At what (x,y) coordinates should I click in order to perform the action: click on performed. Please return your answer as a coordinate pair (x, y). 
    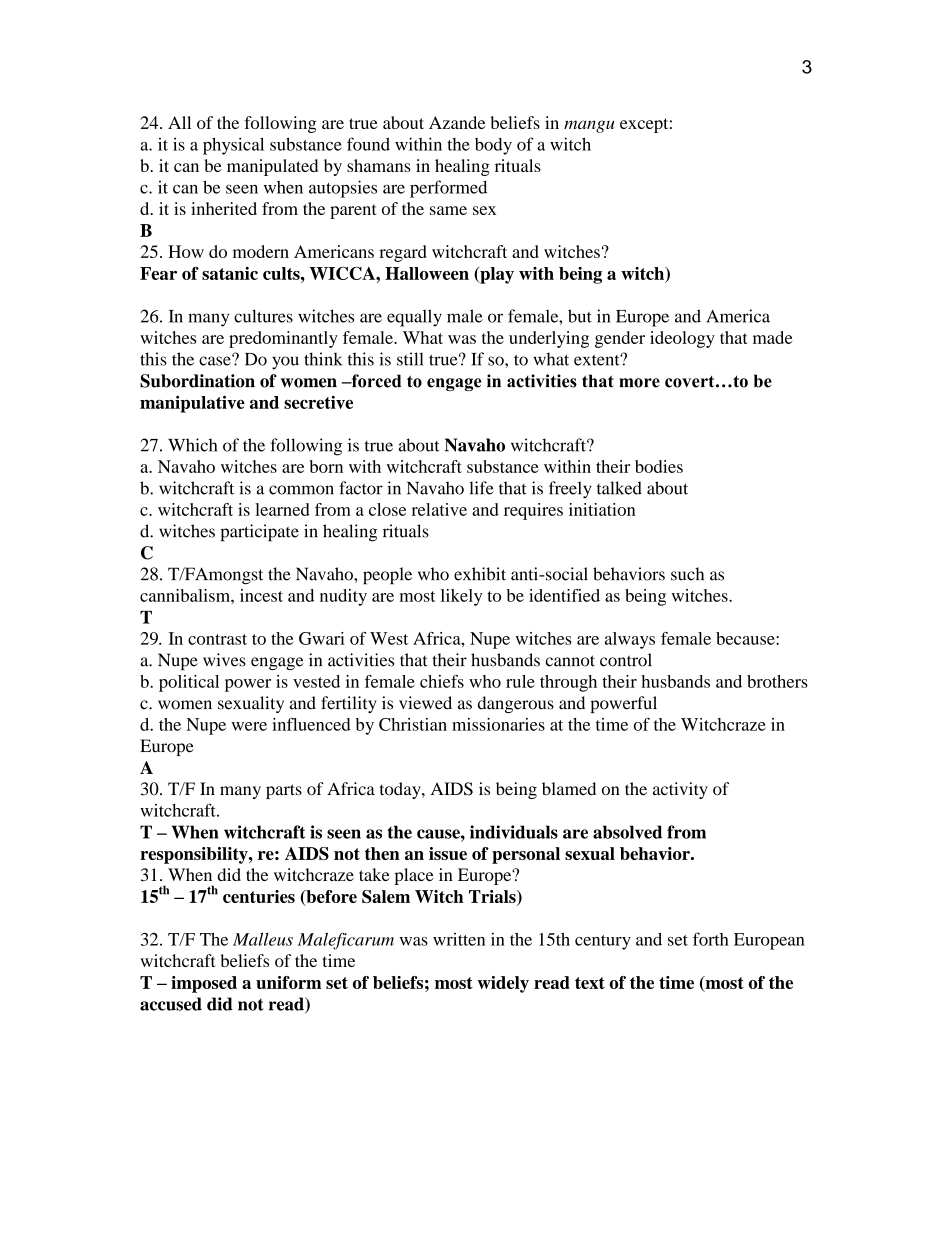
    Looking at the image, I should click on (448, 189).
